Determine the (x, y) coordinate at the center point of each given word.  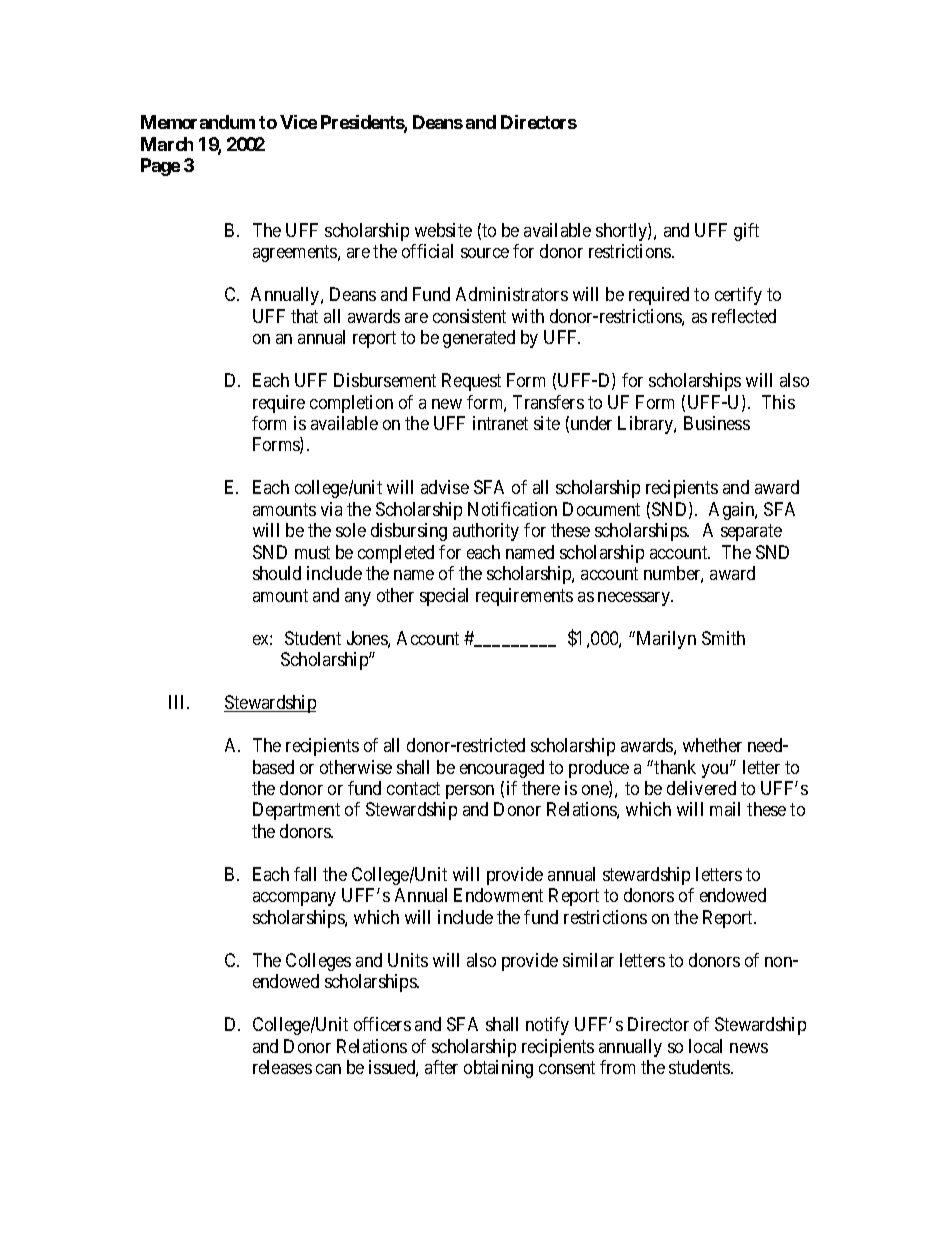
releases (282, 1067)
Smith (723, 638)
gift (746, 232)
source (485, 253)
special (444, 597)
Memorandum (198, 122)
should (277, 573)
